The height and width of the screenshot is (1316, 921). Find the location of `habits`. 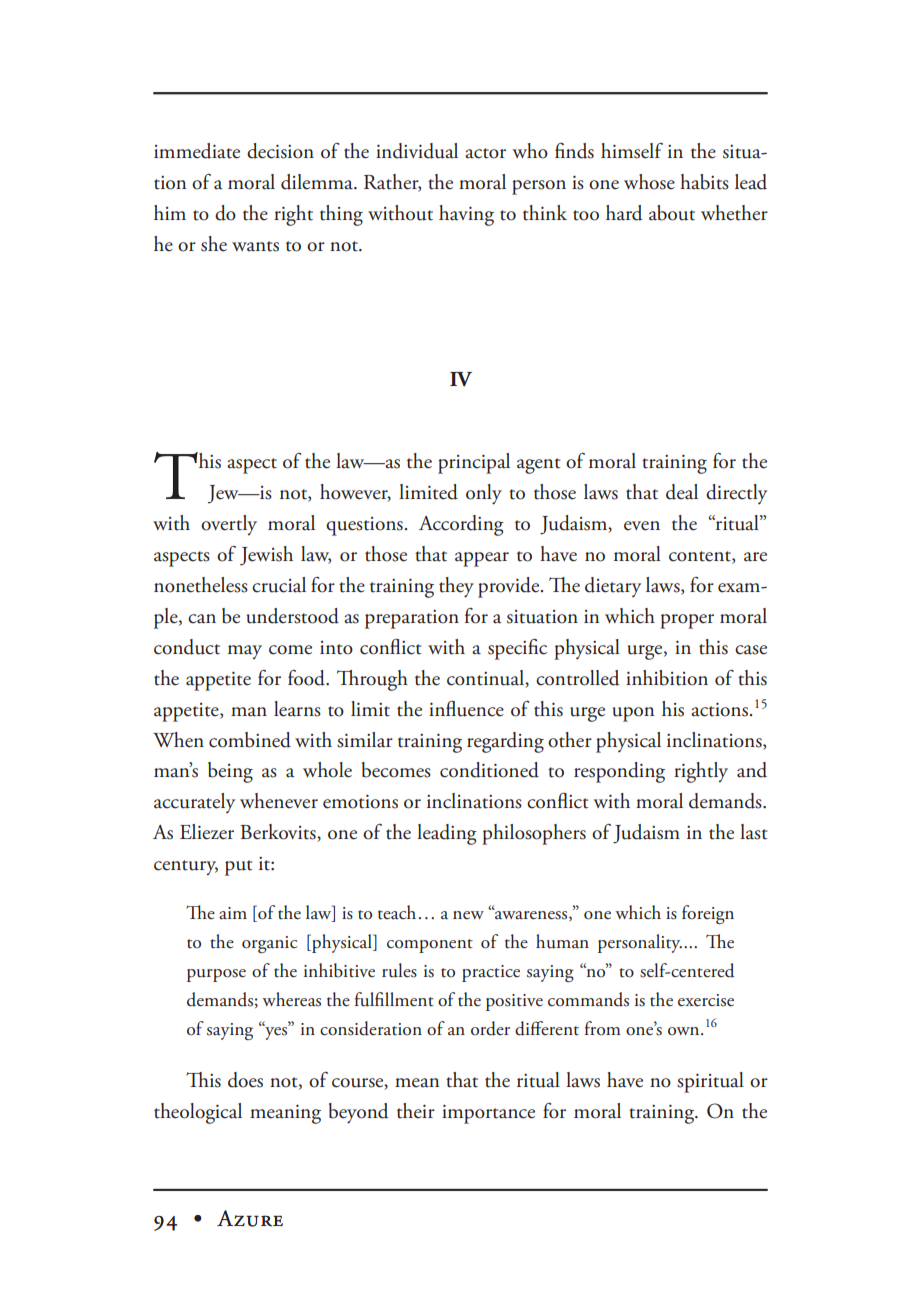

habits is located at coordinates (704, 182).
